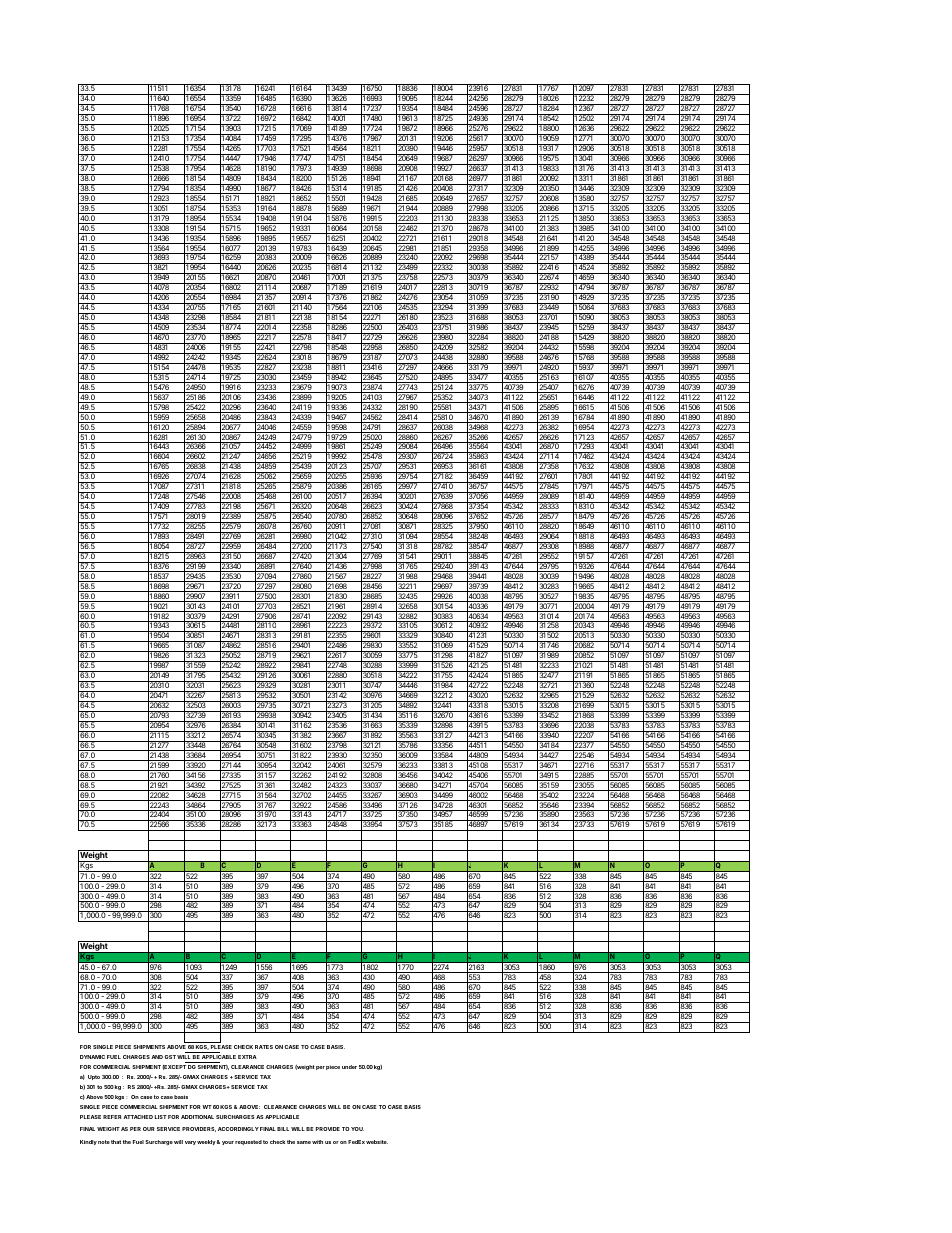  What do you see at coordinates (92, 1057) in the document?
I see `DYNAMIC` at bounding box center [92, 1057].
